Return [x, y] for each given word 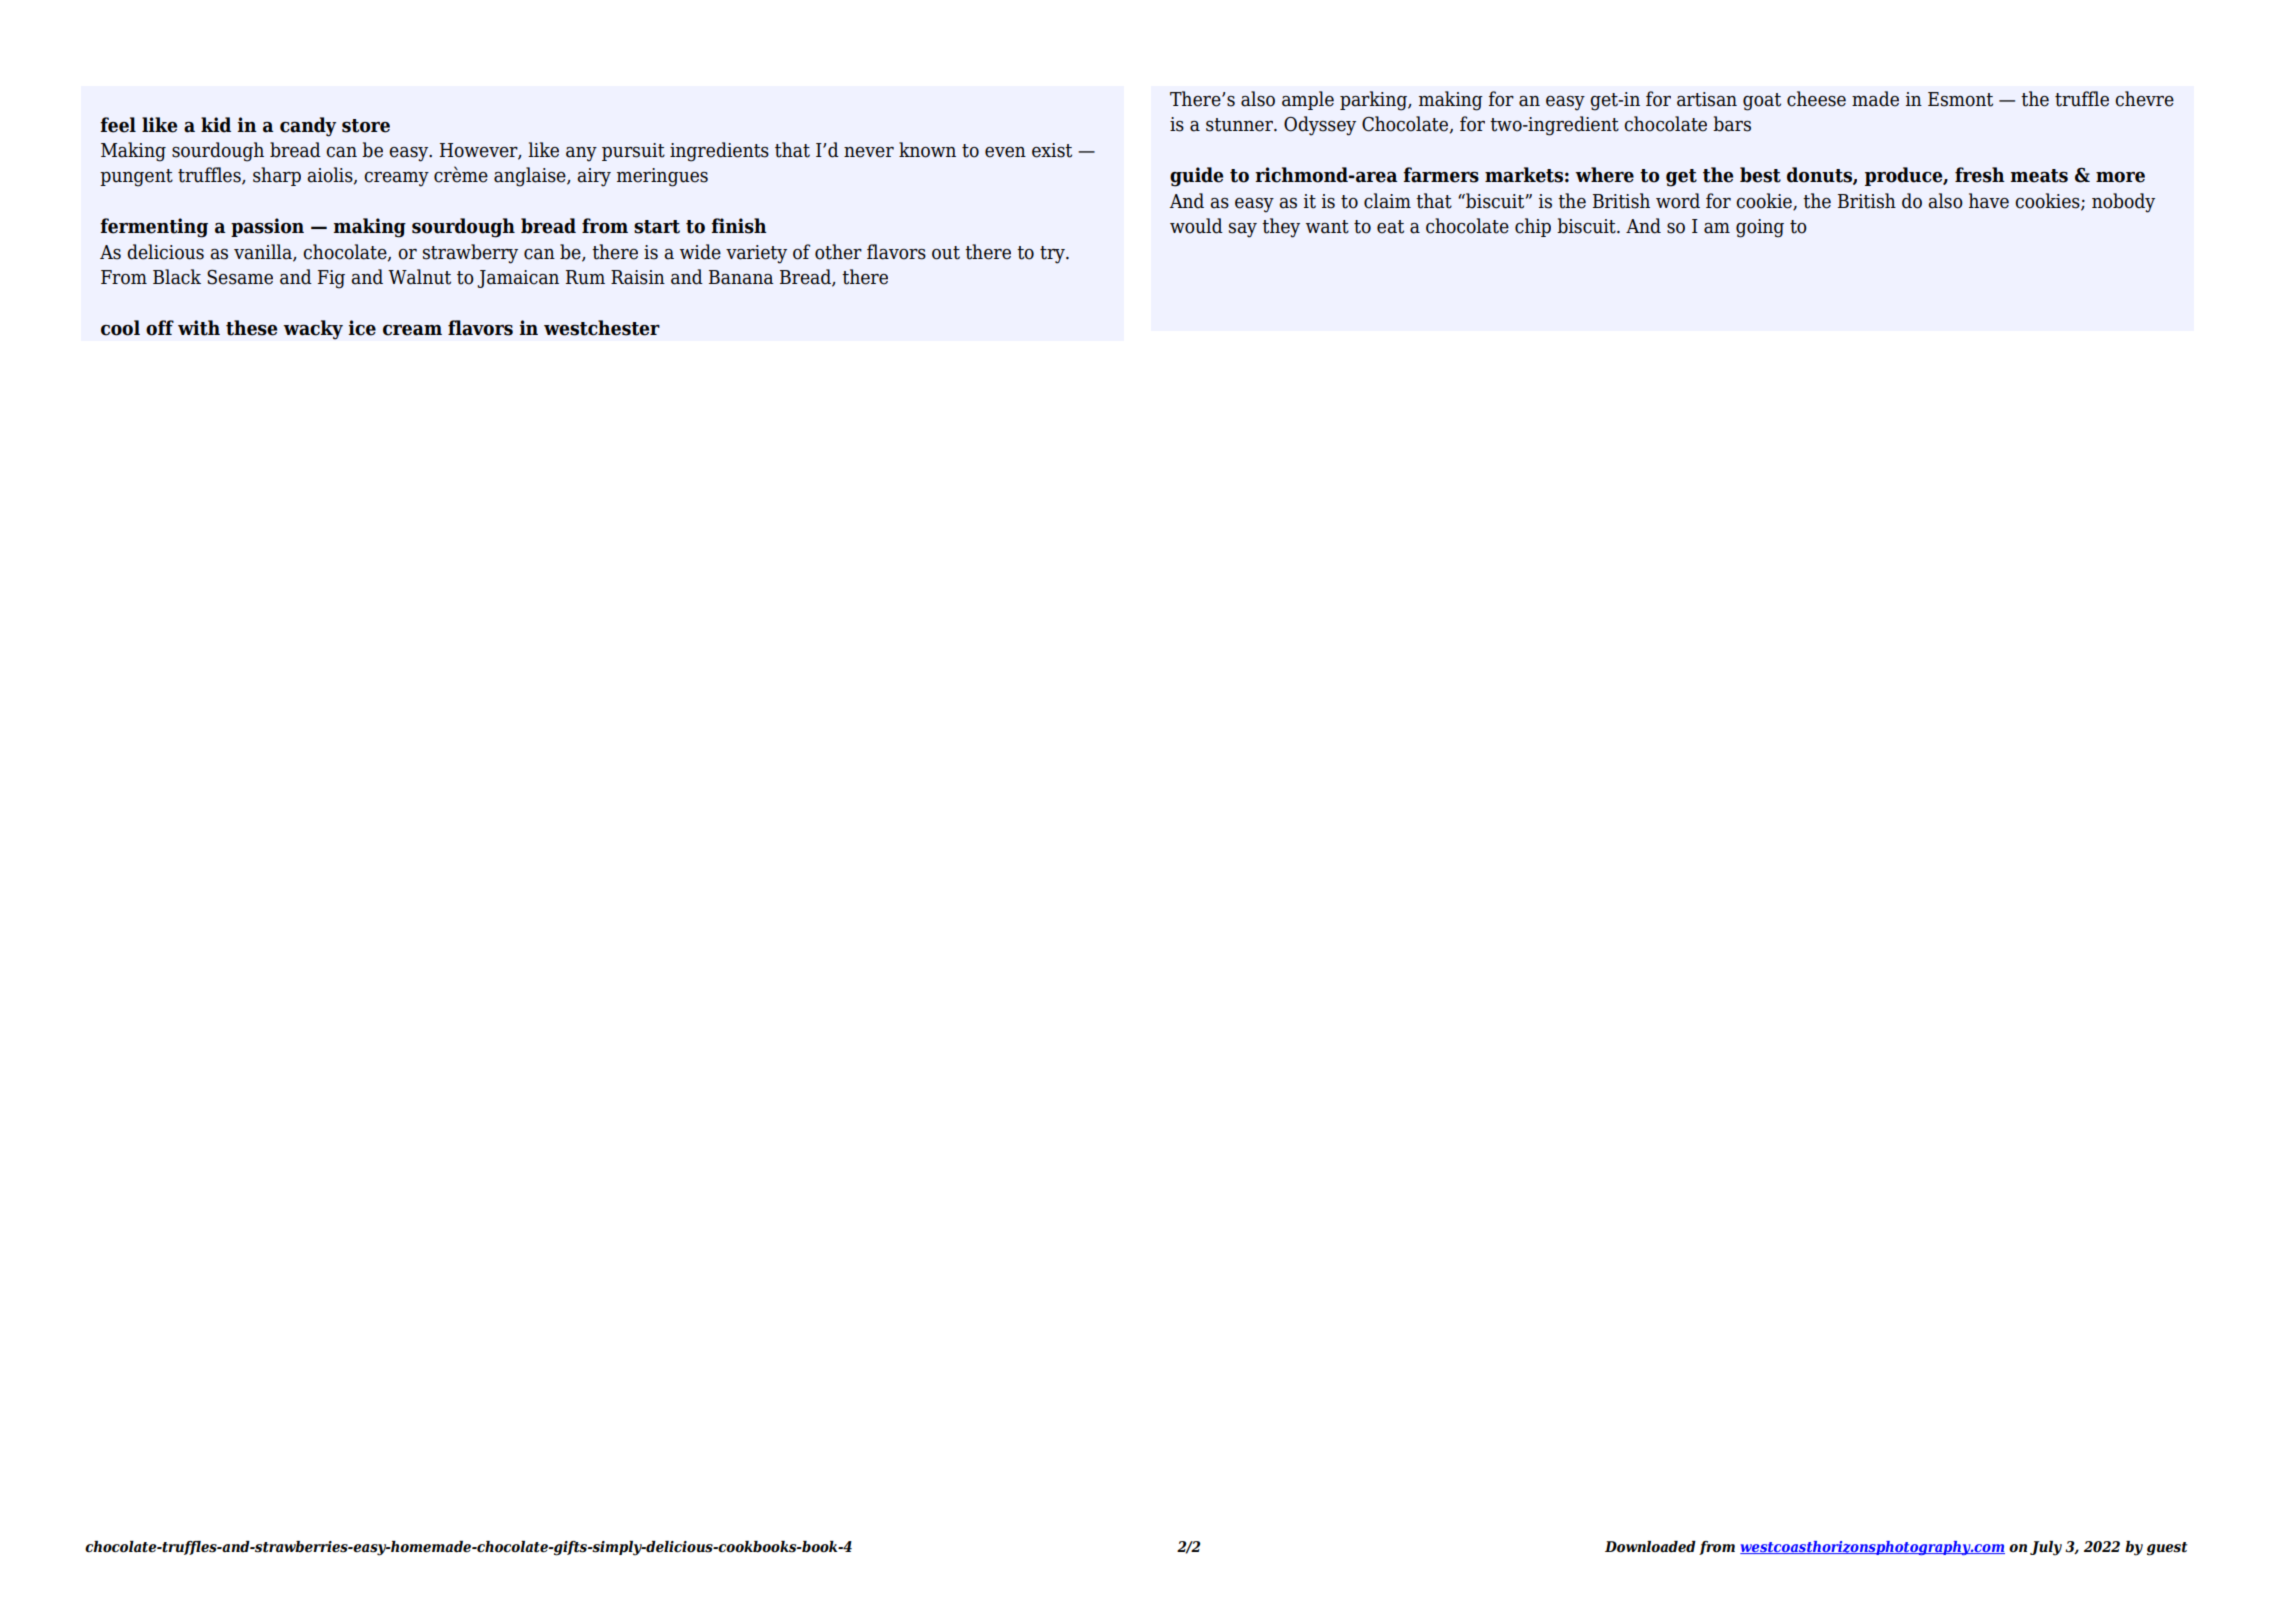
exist [1052, 150]
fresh [1980, 175]
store [366, 126]
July [2046, 1548]
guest [2167, 1549]
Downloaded [1650, 1547]
